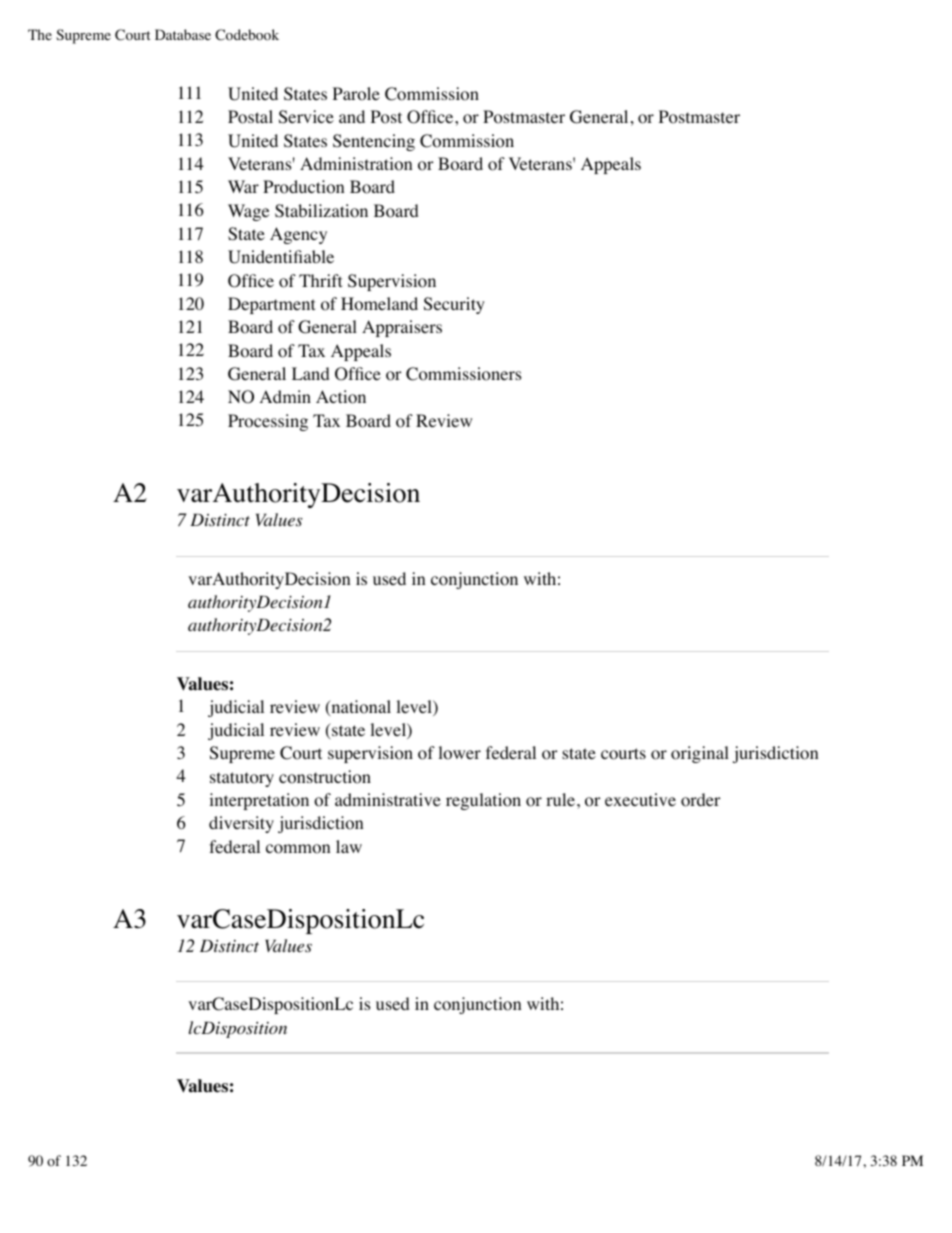 The width and height of the page is (952, 1233). Describe the element at coordinates (349, 846) in the page. I see `law` at that location.
